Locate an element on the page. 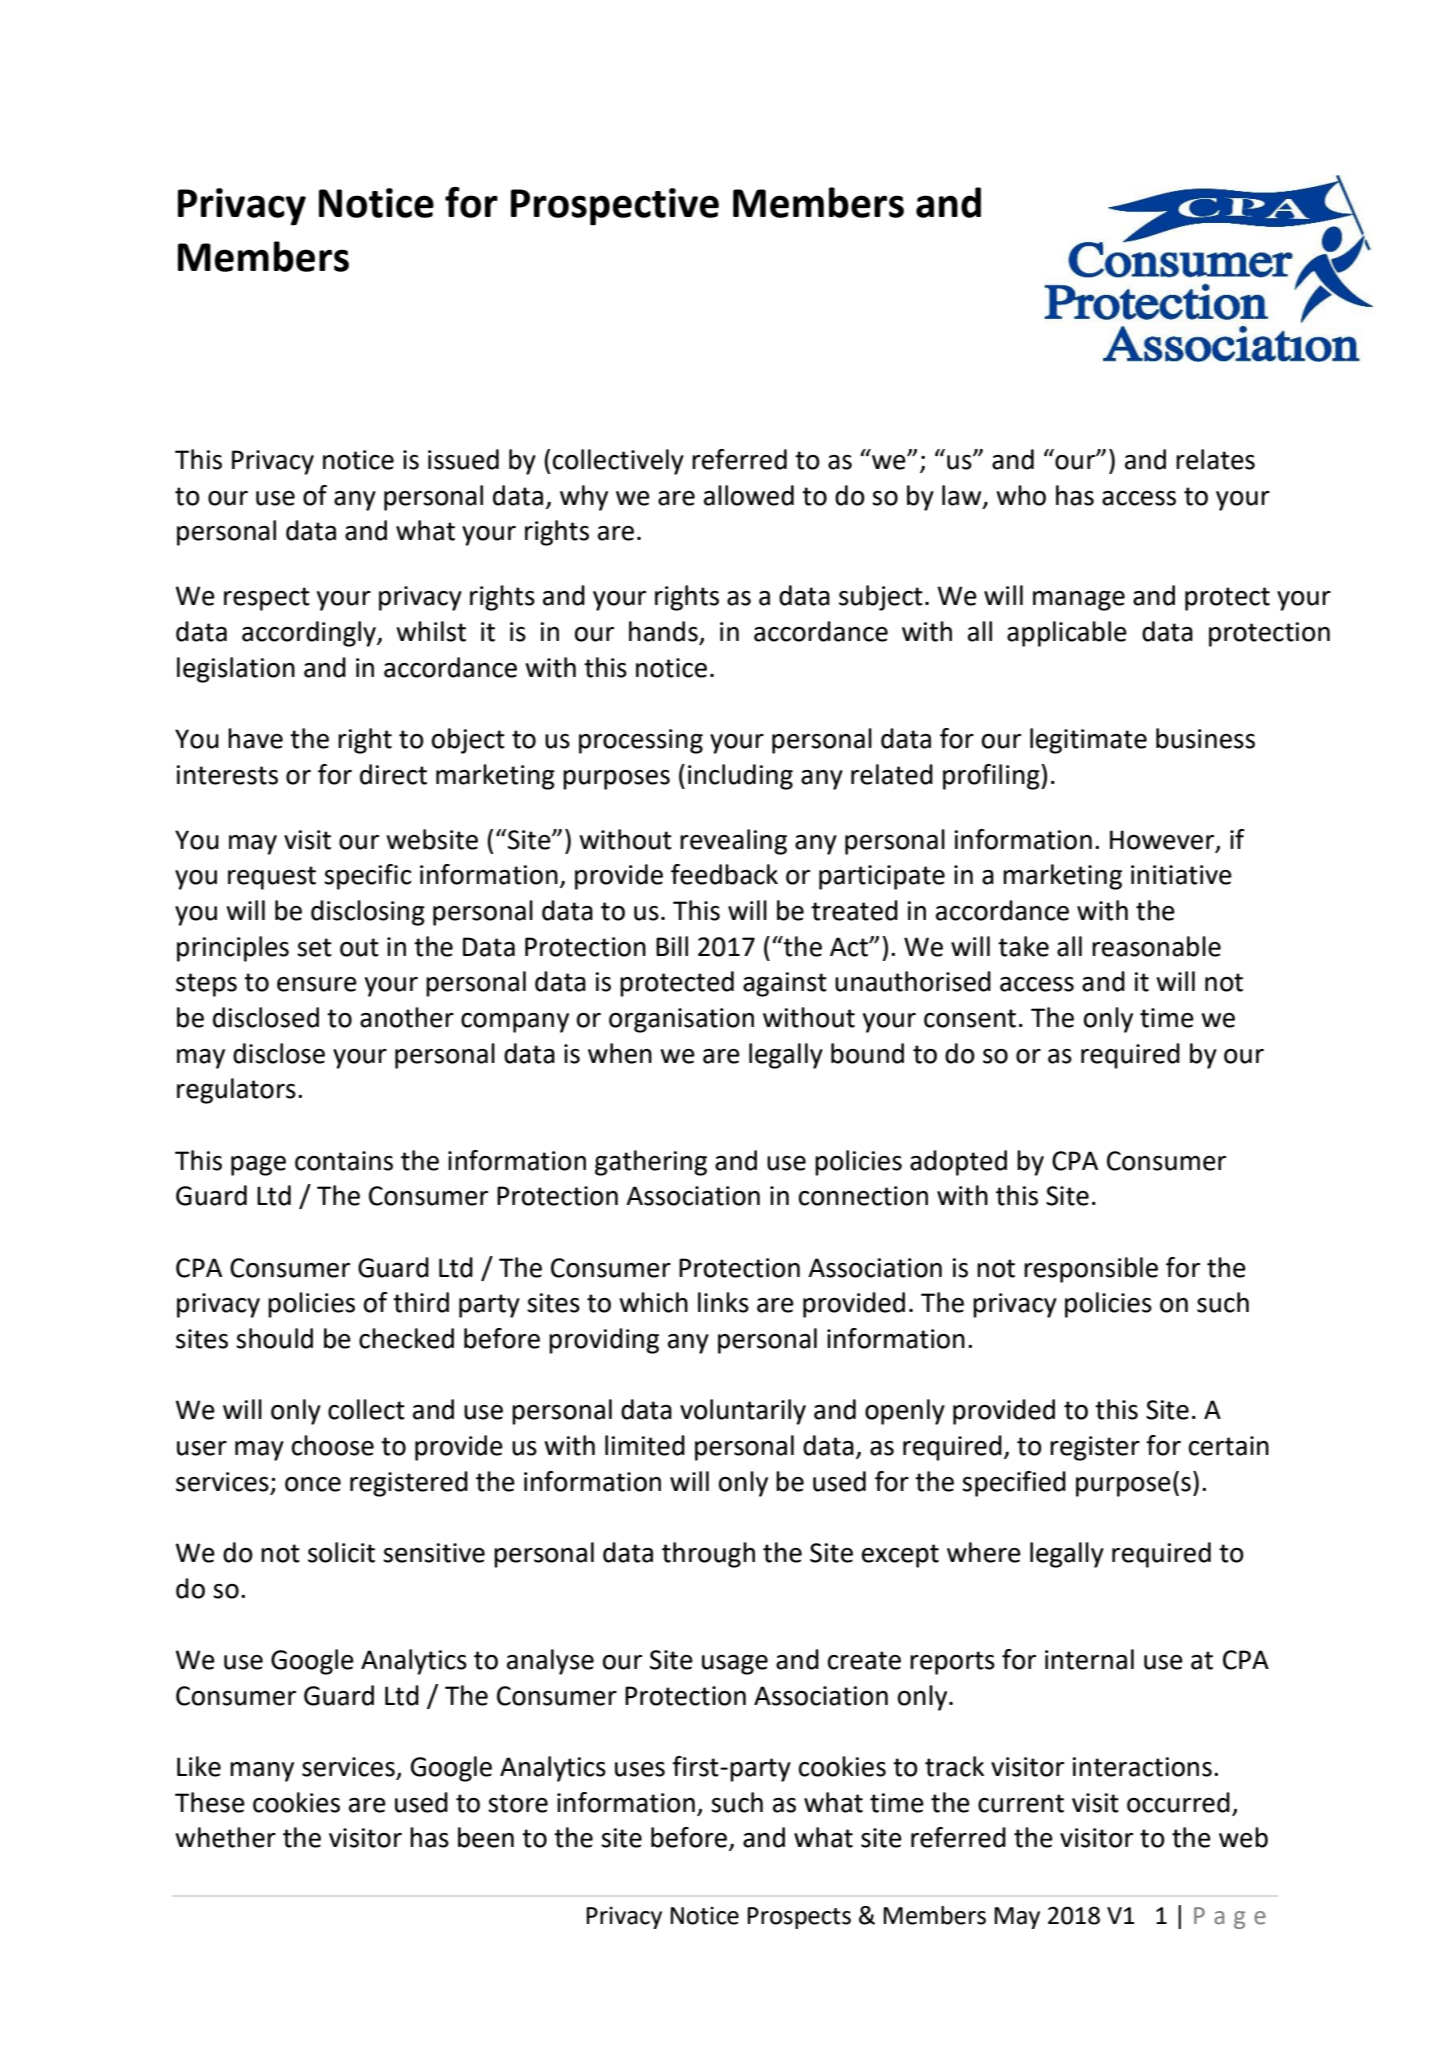 The image size is (1449, 2050). including is located at coordinates (740, 777).
